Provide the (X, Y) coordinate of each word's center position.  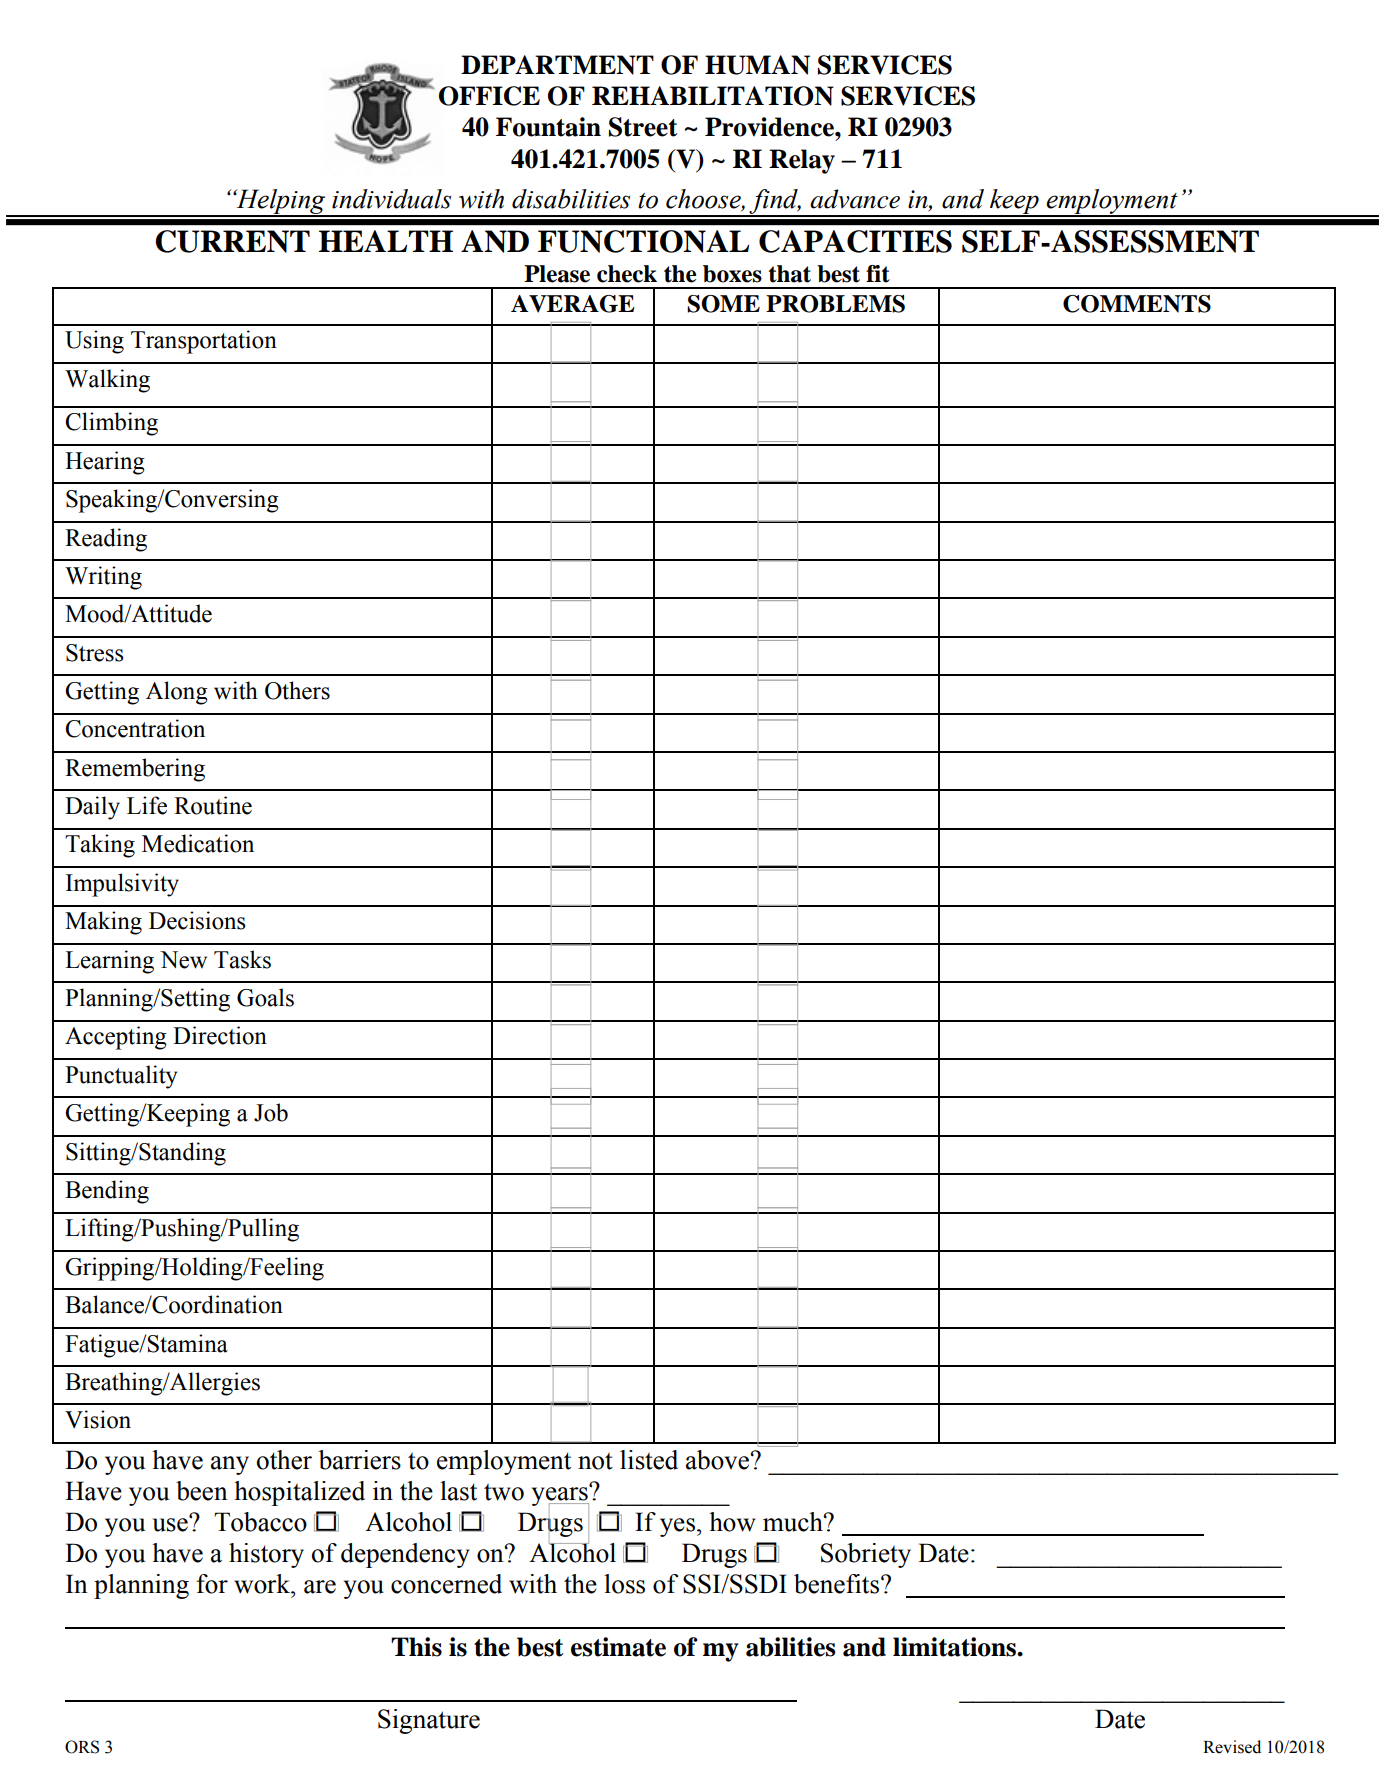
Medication (198, 843)
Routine (213, 805)
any (230, 1465)
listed (649, 1460)
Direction (220, 1035)
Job (271, 1112)
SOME (723, 304)
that (790, 274)
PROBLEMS (835, 304)
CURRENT (232, 241)
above (718, 1460)
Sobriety (866, 1555)
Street (643, 127)
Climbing (111, 424)
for (212, 1584)
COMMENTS (1137, 304)
